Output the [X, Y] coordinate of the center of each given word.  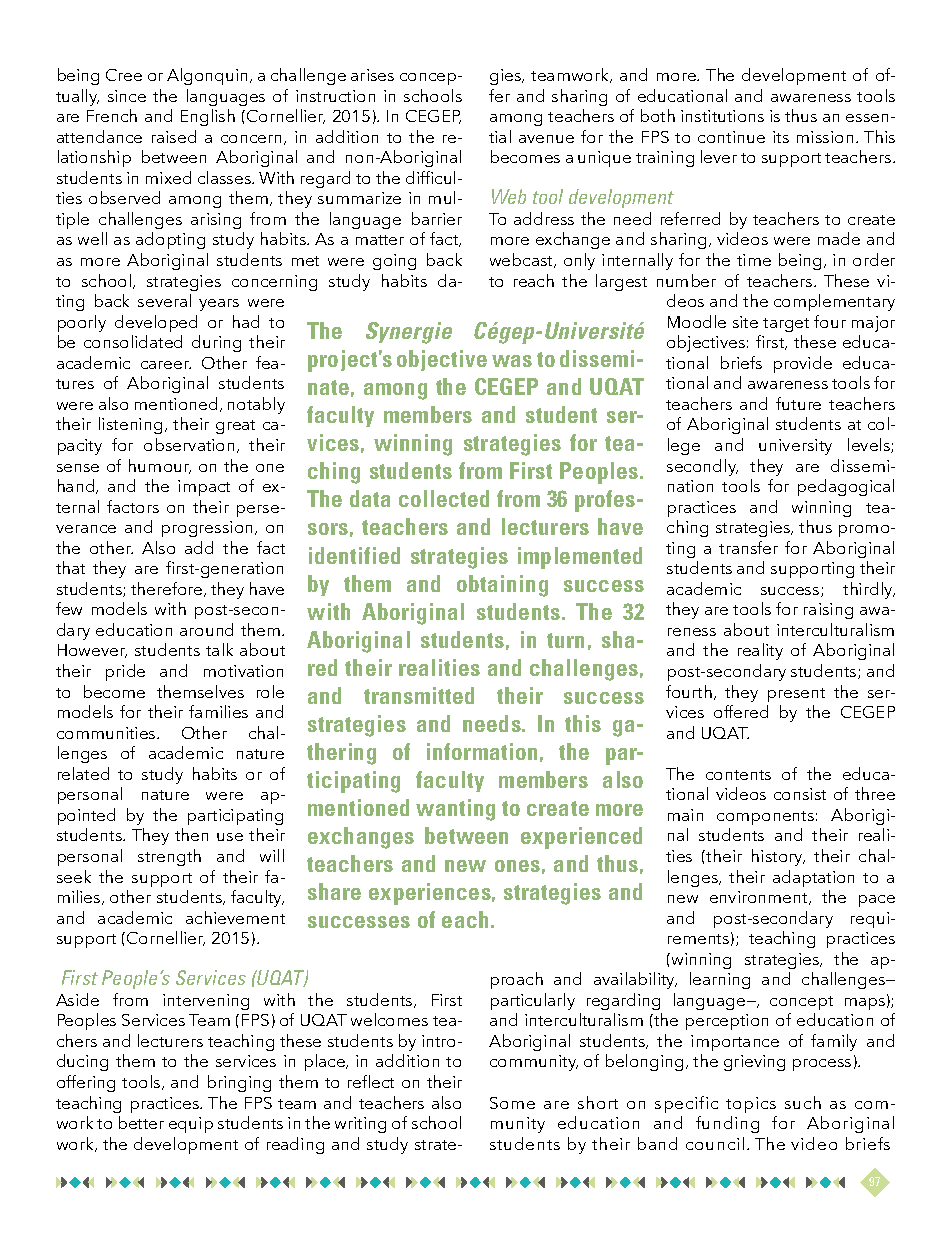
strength [169, 857]
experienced [581, 838]
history [778, 857]
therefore [168, 589]
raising [828, 611]
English [208, 117]
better [141, 1122]
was [512, 361]
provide [803, 364]
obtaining [502, 586]
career [166, 365]
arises [372, 75]
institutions [722, 116]
